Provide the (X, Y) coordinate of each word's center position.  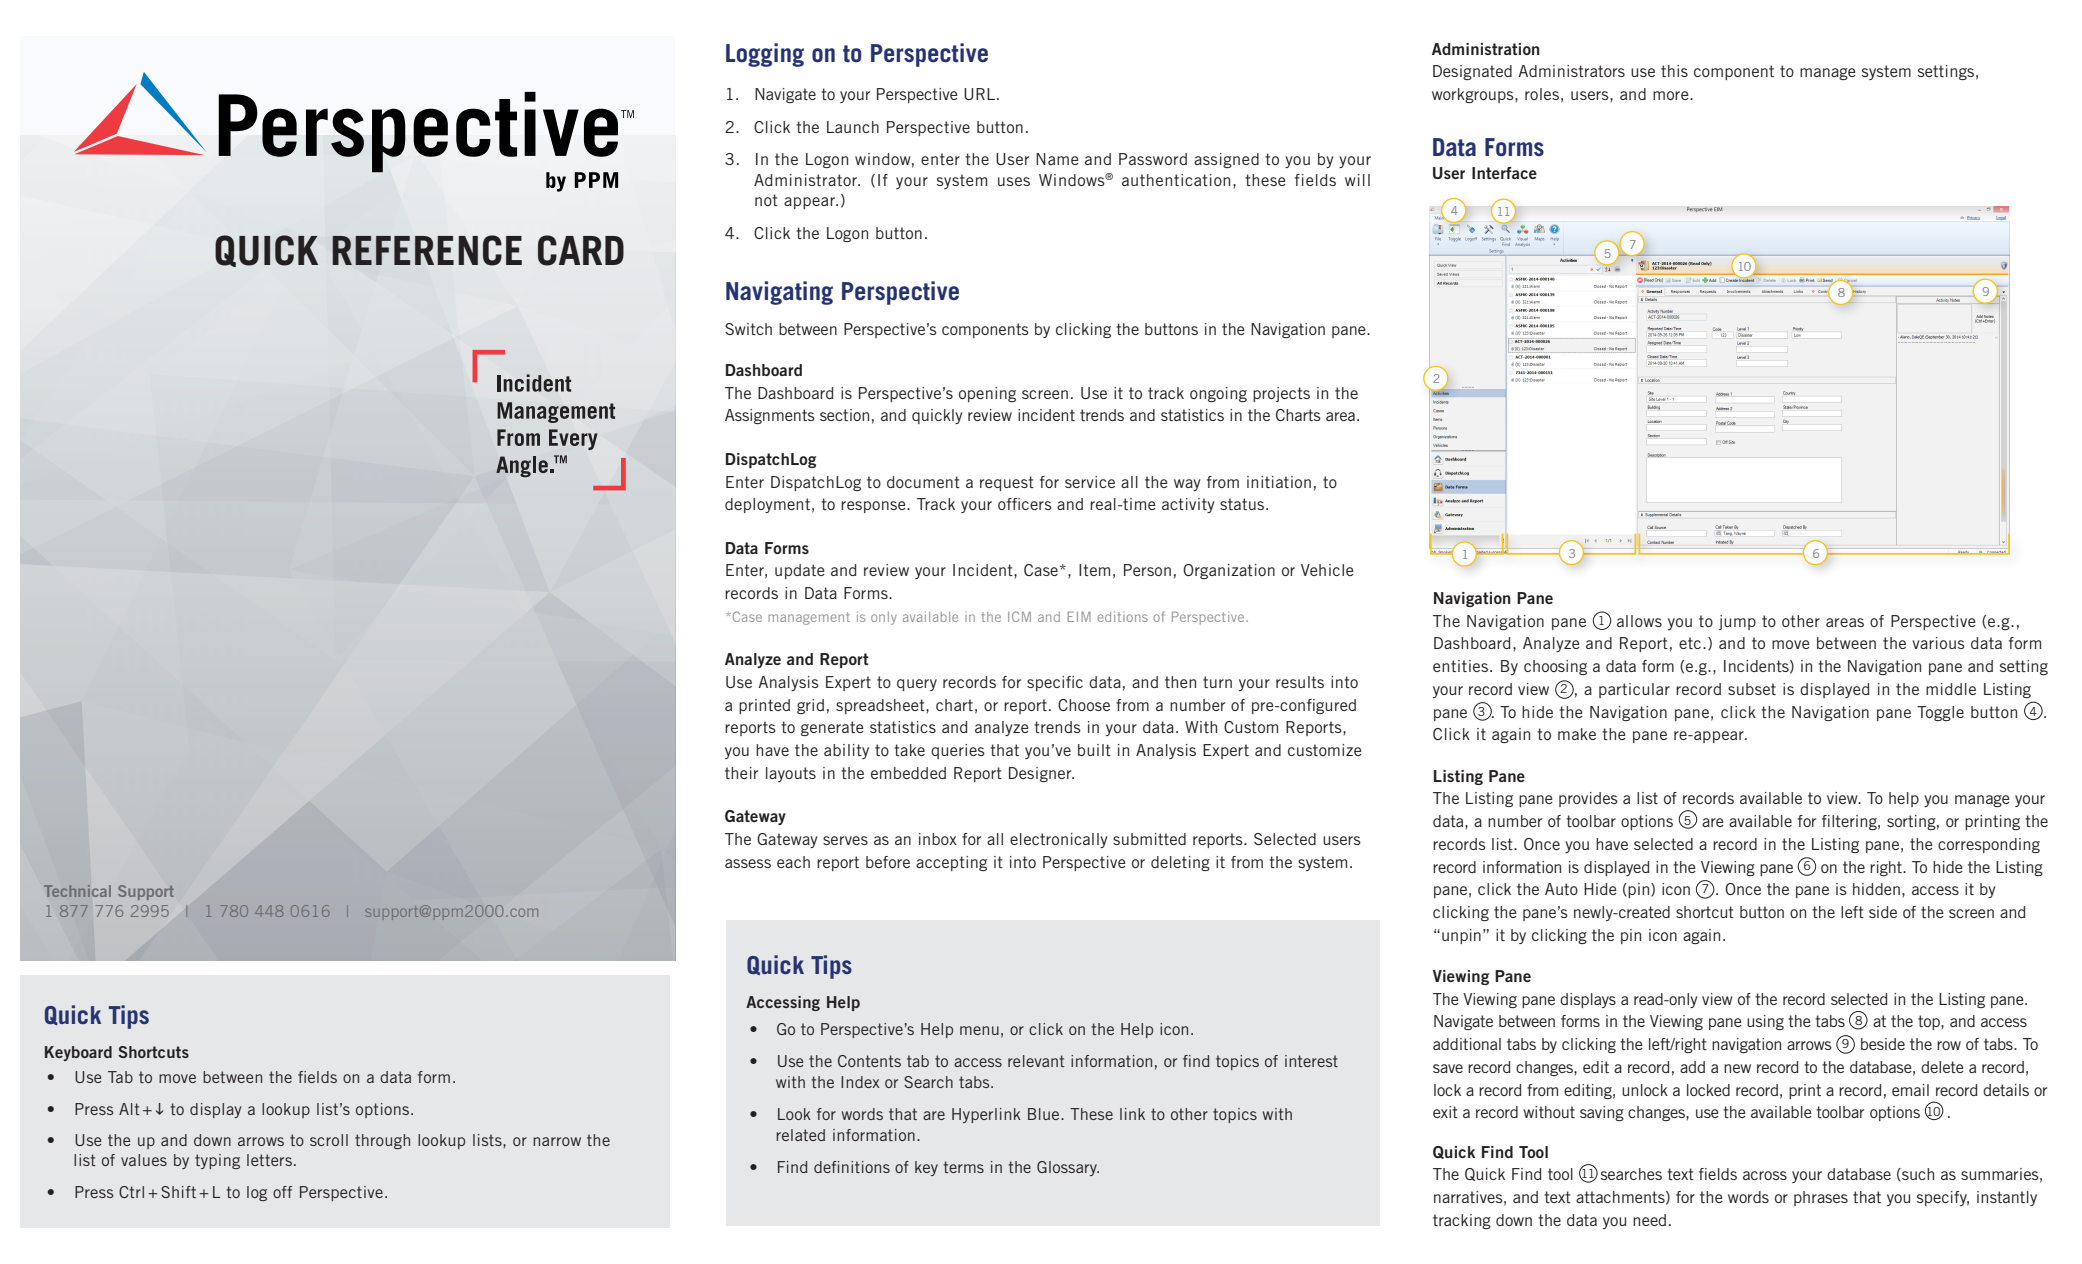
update (800, 571)
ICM (1019, 616)
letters (269, 1160)
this (1674, 71)
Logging (765, 55)
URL (979, 94)
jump (1737, 622)
